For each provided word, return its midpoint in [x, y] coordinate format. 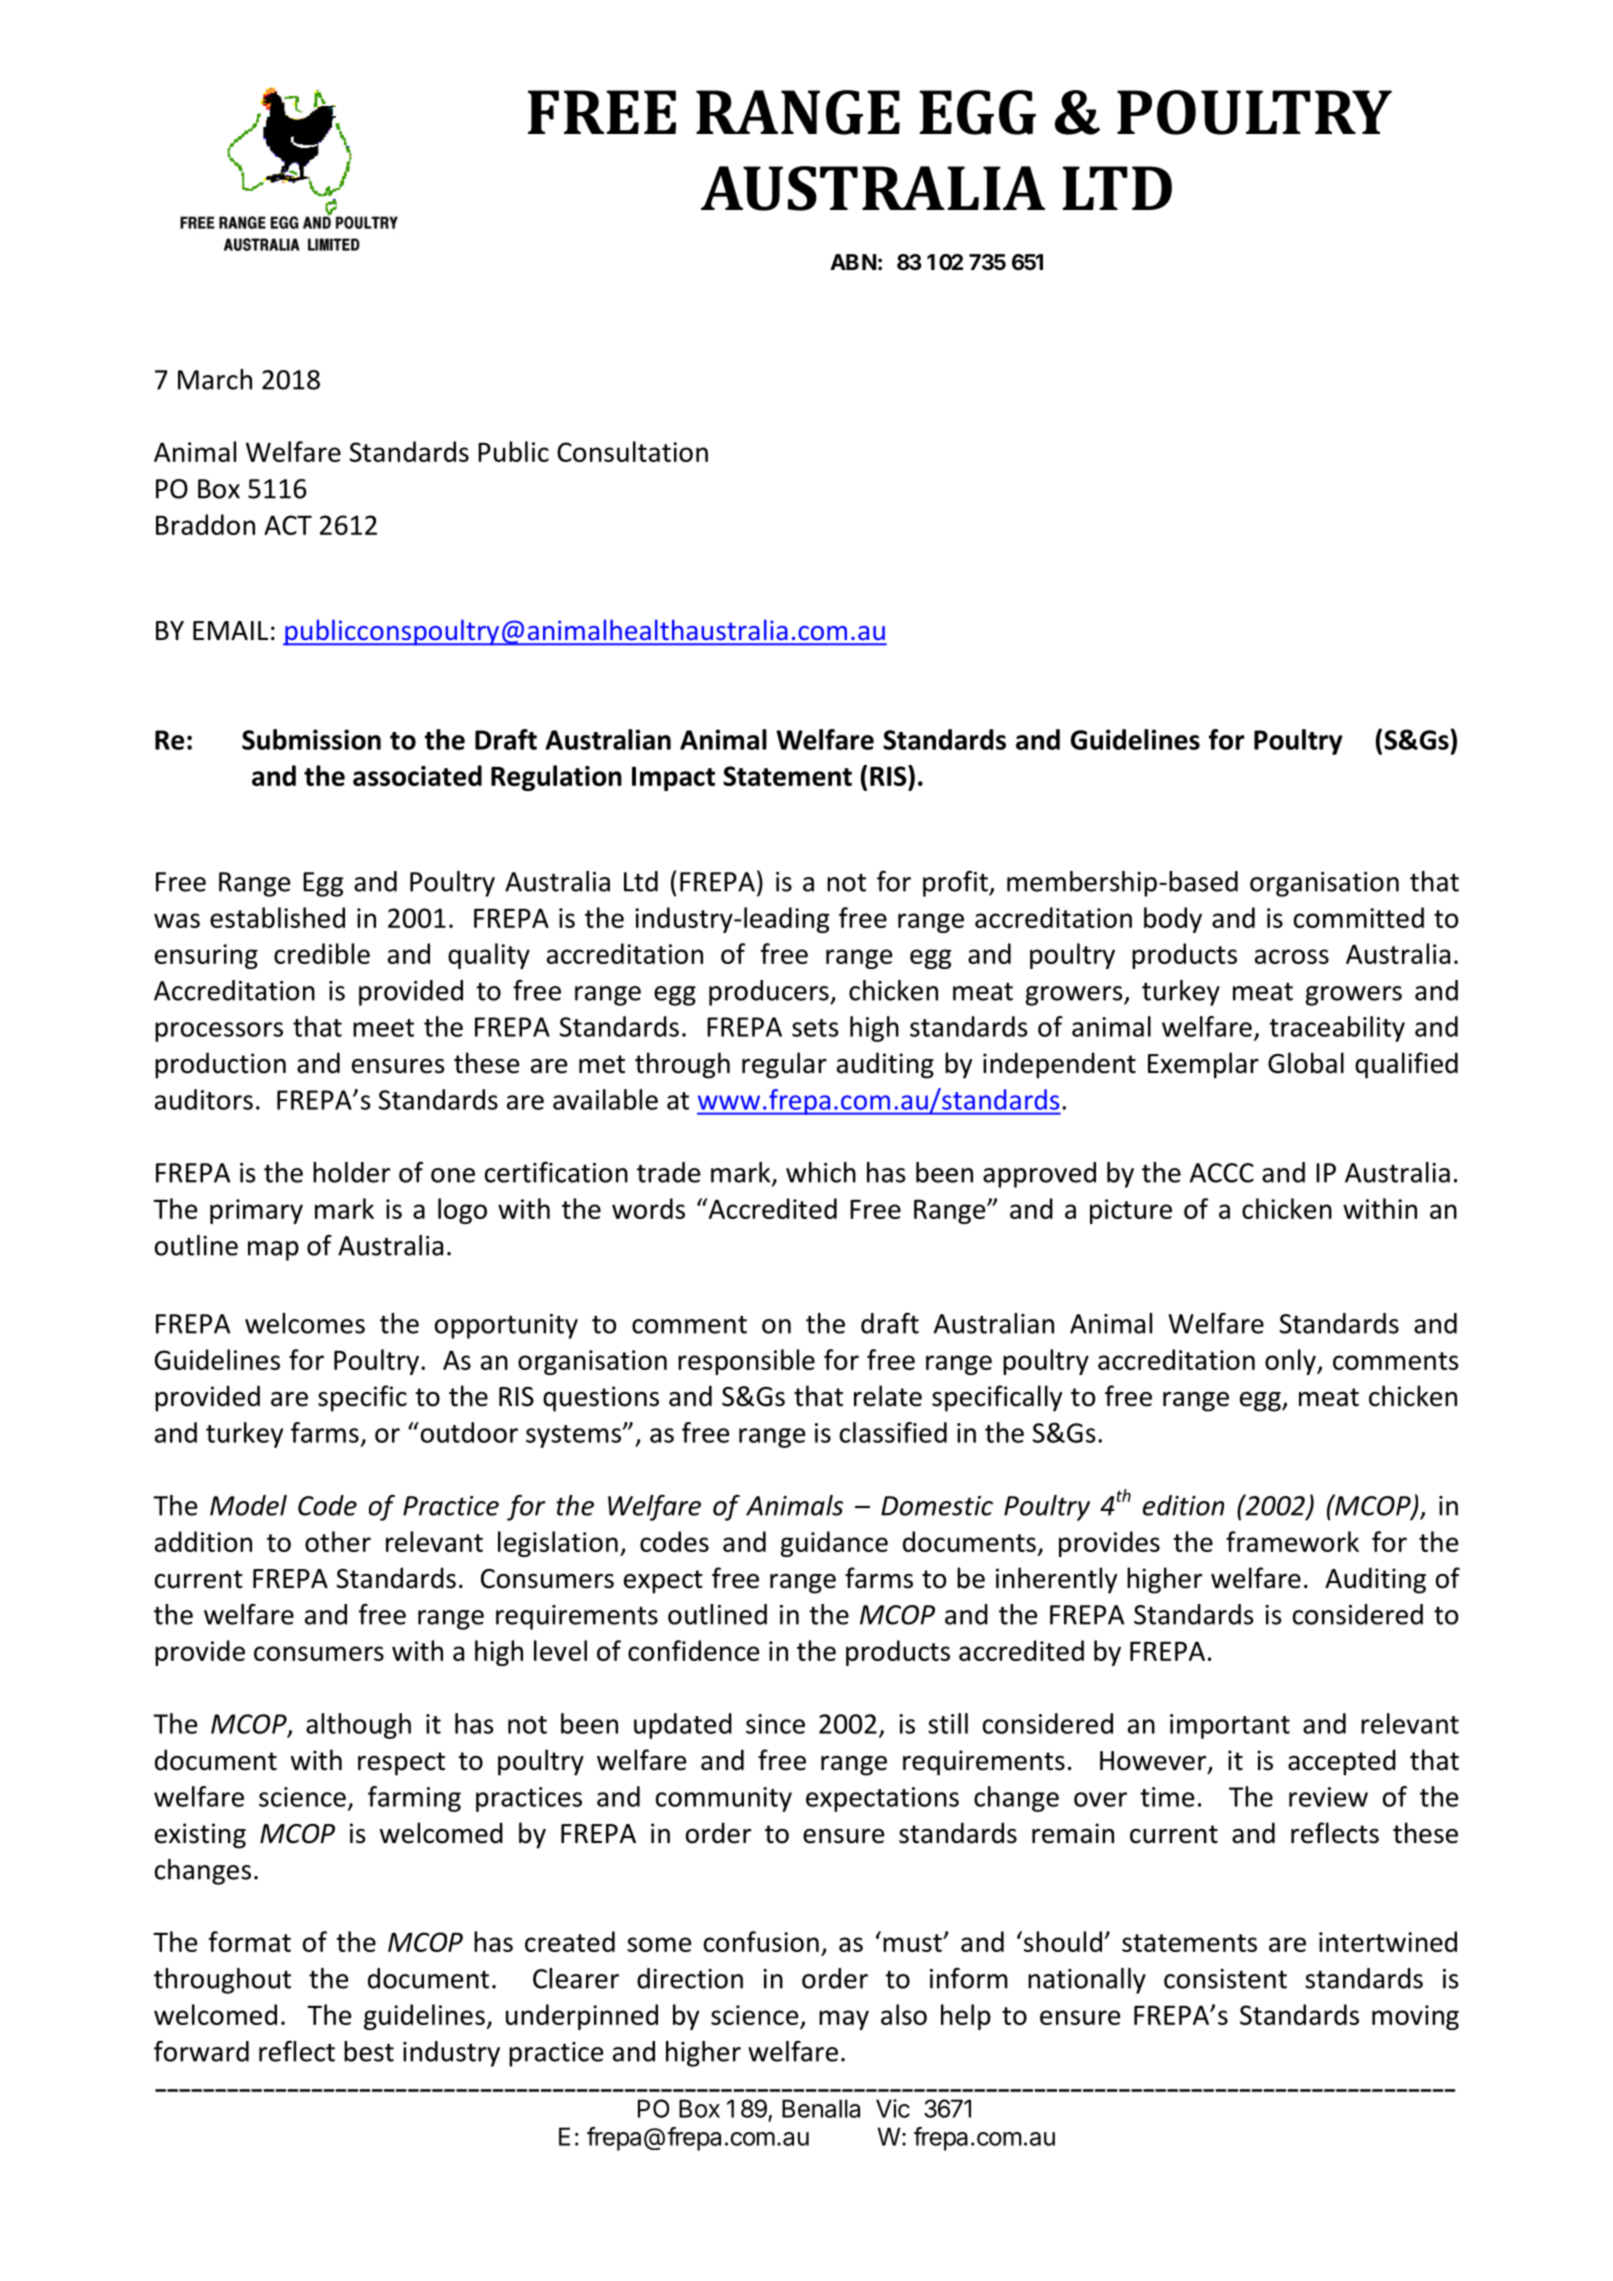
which [821, 1172]
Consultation [632, 451]
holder [351, 1172]
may [844, 2020]
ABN [853, 262]
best [369, 2051]
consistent [1225, 1979]
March [215, 379]
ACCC [1222, 1173]
